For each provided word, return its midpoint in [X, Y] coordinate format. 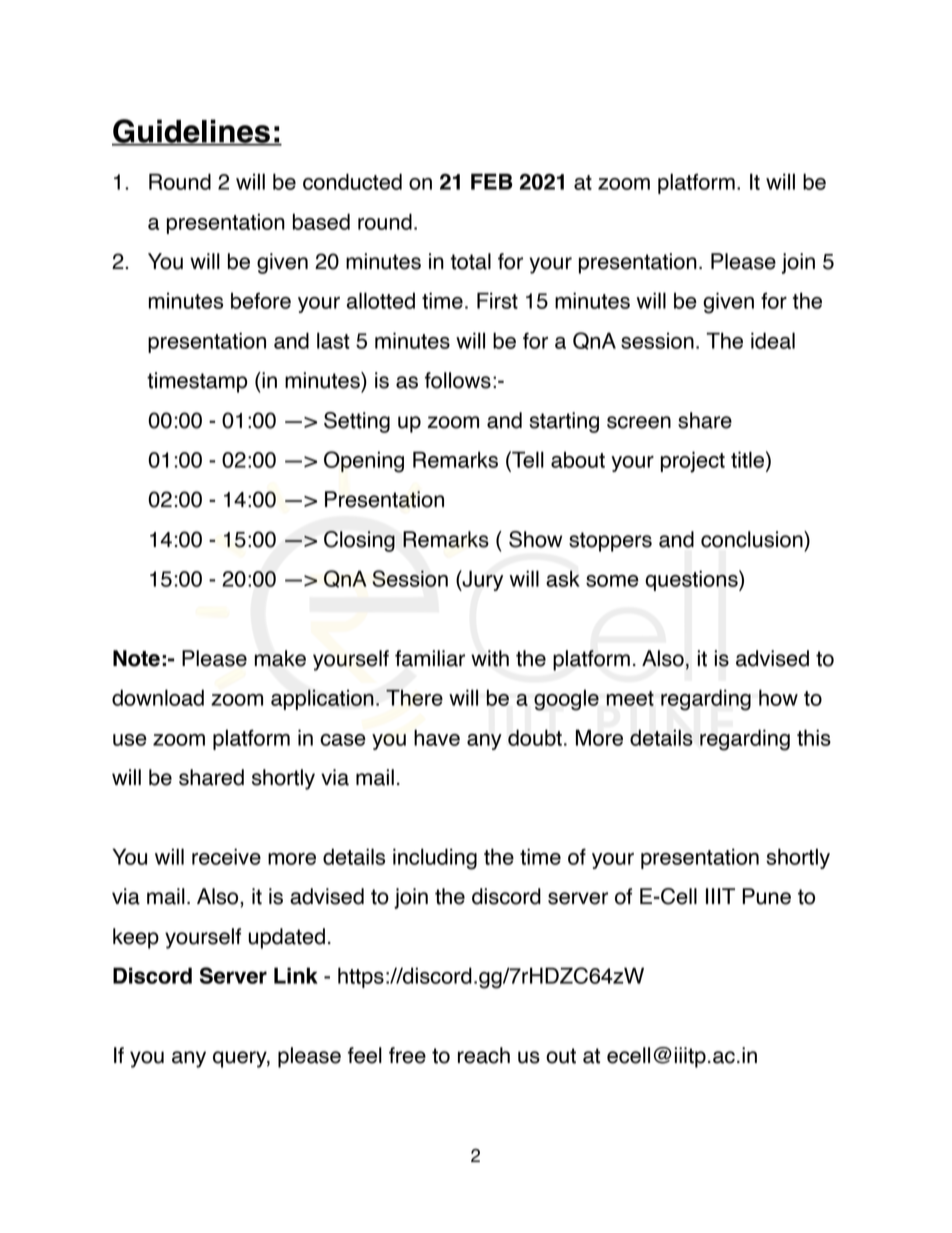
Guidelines [192, 132]
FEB [492, 181]
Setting [357, 422]
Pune [766, 896]
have [437, 737]
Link [296, 975]
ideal [773, 340]
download [158, 697]
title [749, 459]
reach [484, 1055]
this [814, 737]
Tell [527, 459]
